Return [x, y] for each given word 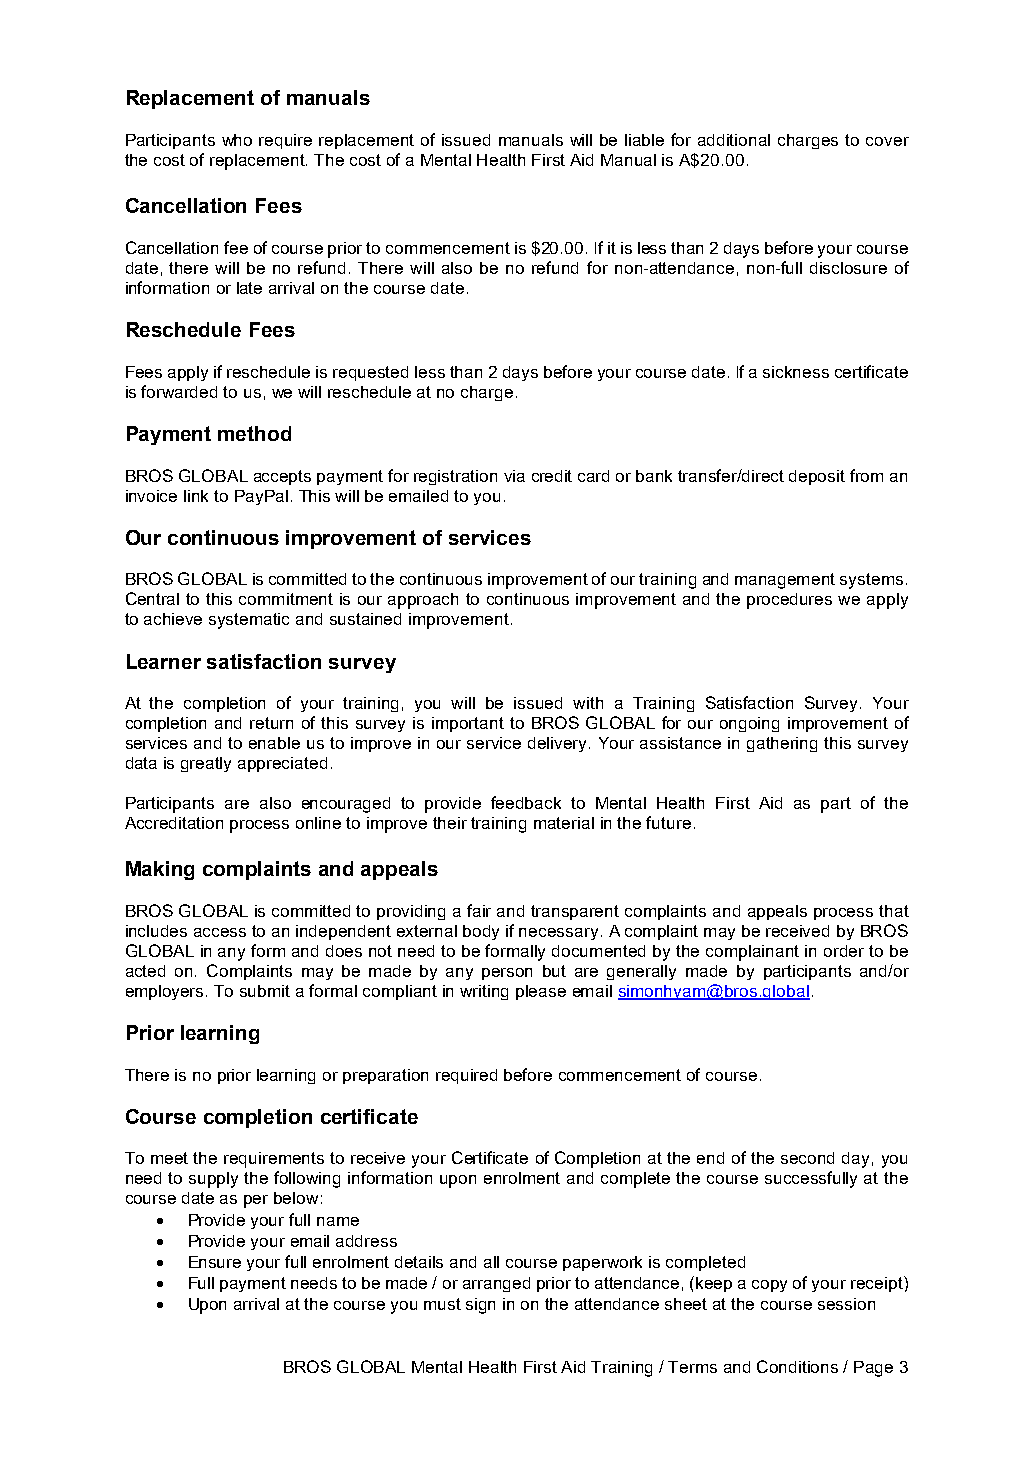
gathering [782, 744]
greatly [206, 764]
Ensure [215, 1262]
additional [734, 140]
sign [480, 1306]
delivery [559, 744]
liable [644, 140]
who [237, 140]
